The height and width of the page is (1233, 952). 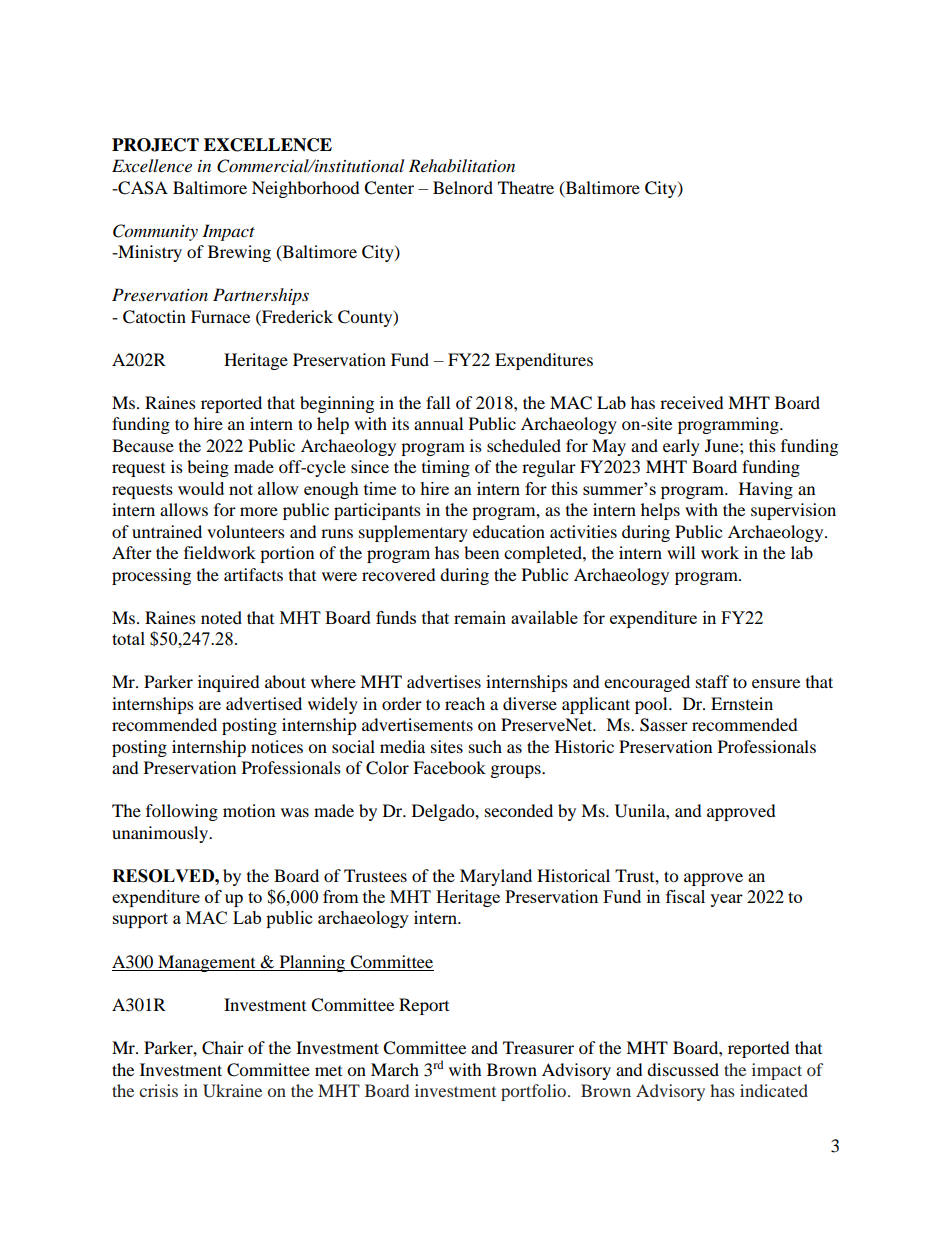 What do you see at coordinates (526, 187) in the page?
I see `Theatre` at bounding box center [526, 187].
